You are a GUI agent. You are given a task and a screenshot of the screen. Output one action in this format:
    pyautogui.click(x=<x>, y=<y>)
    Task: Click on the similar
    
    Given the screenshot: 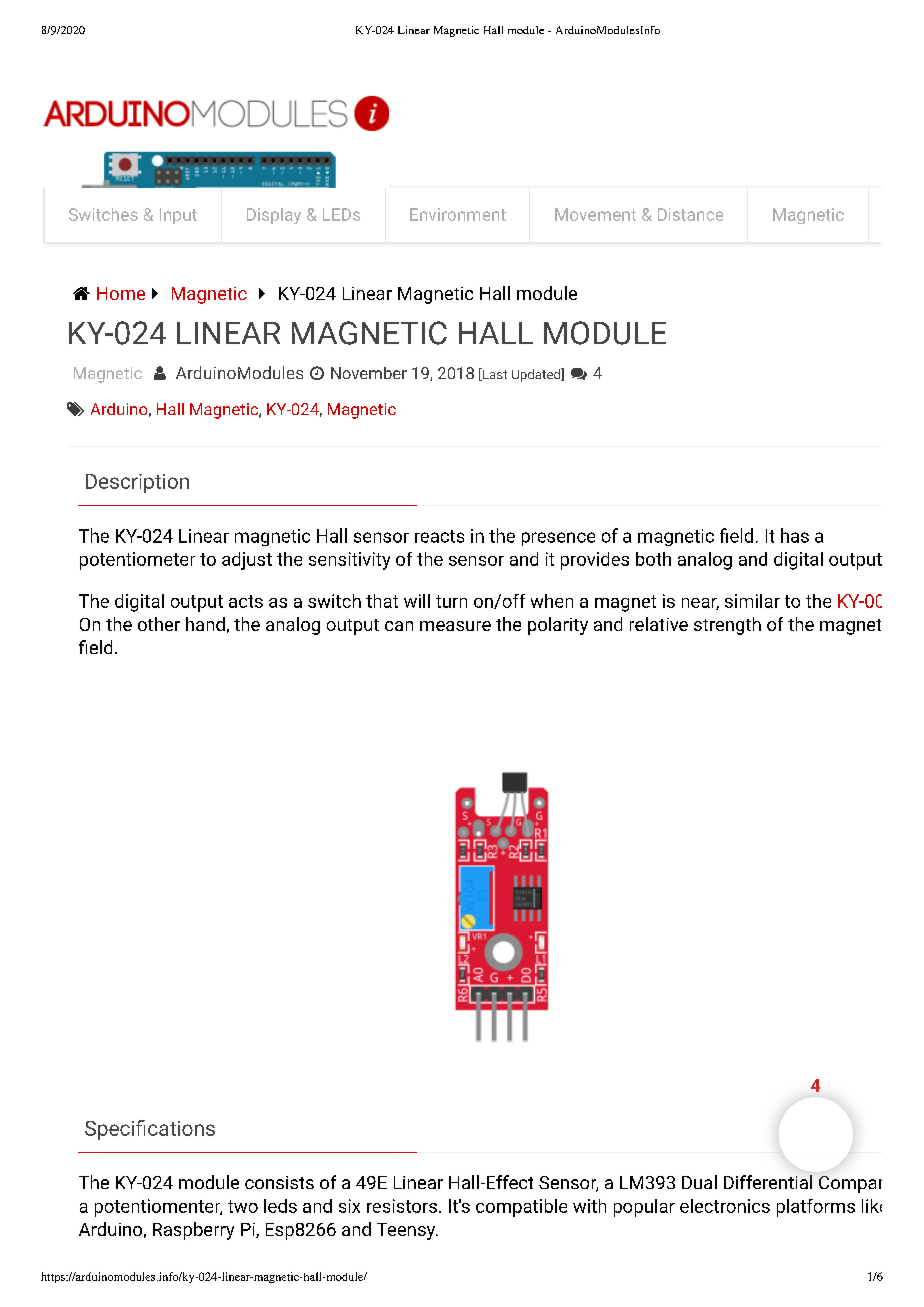 What is the action you would take?
    pyautogui.click(x=752, y=601)
